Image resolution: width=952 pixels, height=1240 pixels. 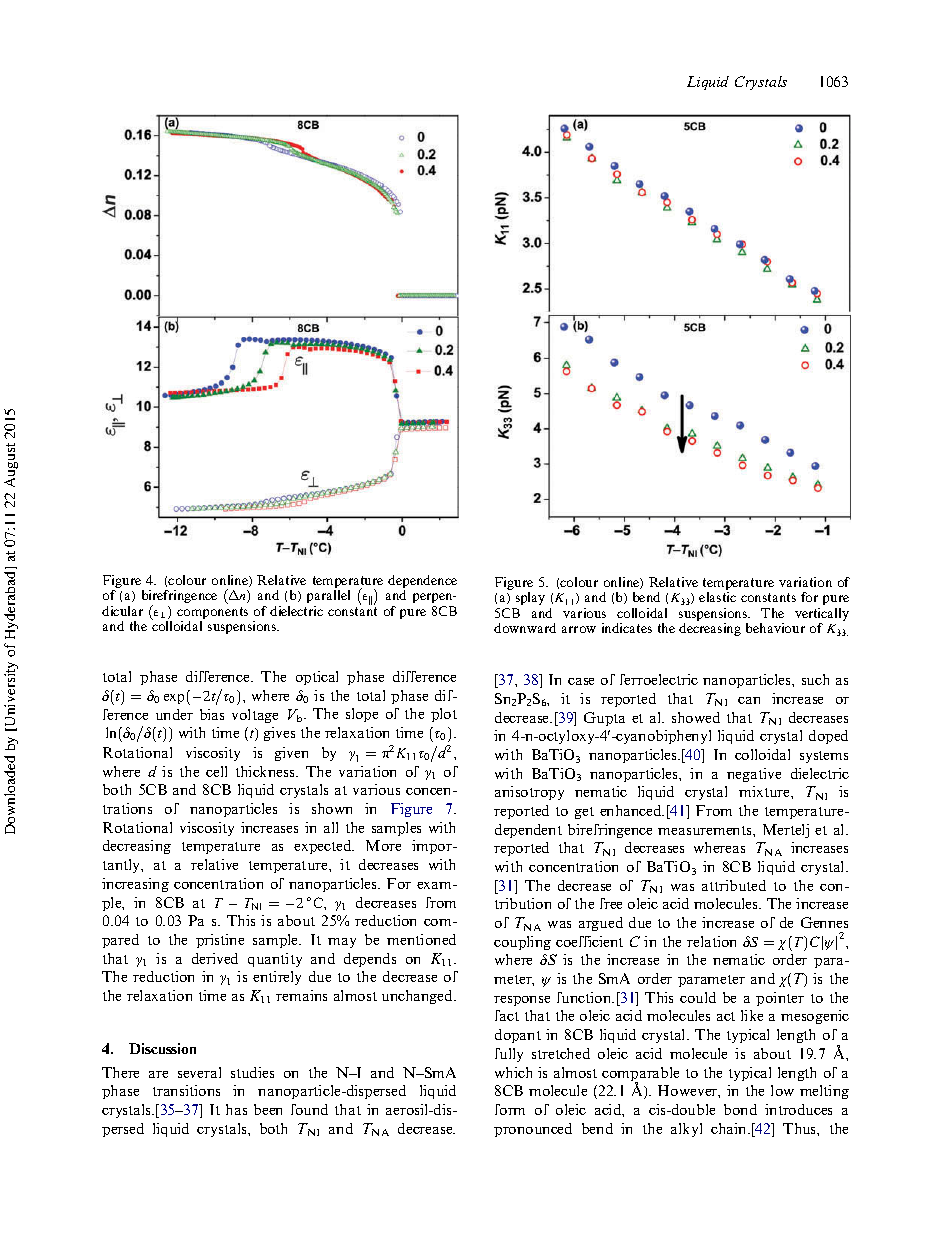 What do you see at coordinates (717, 597) in the image?
I see `elastic` at bounding box center [717, 597].
